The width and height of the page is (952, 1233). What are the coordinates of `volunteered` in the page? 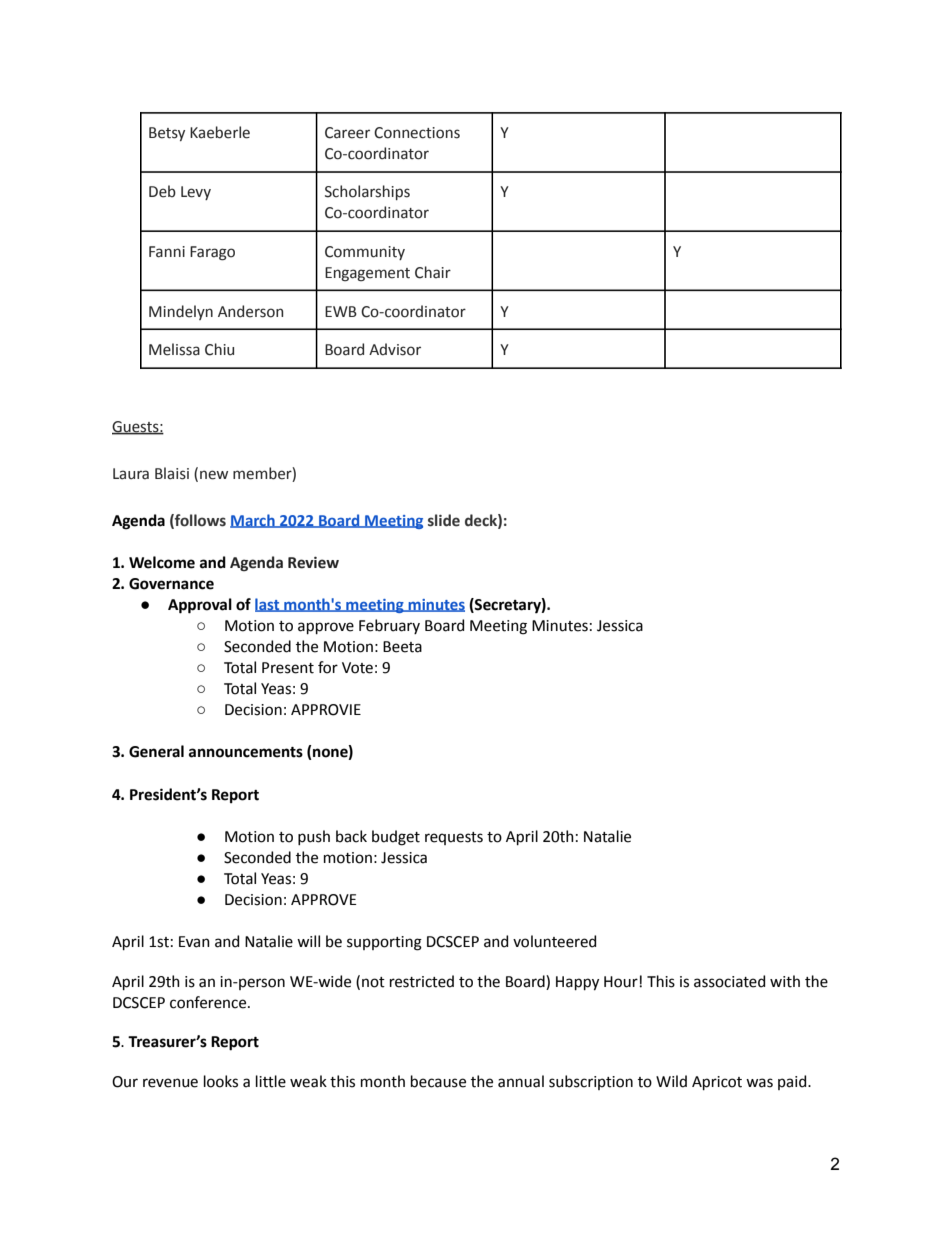 It's located at (554, 941).
